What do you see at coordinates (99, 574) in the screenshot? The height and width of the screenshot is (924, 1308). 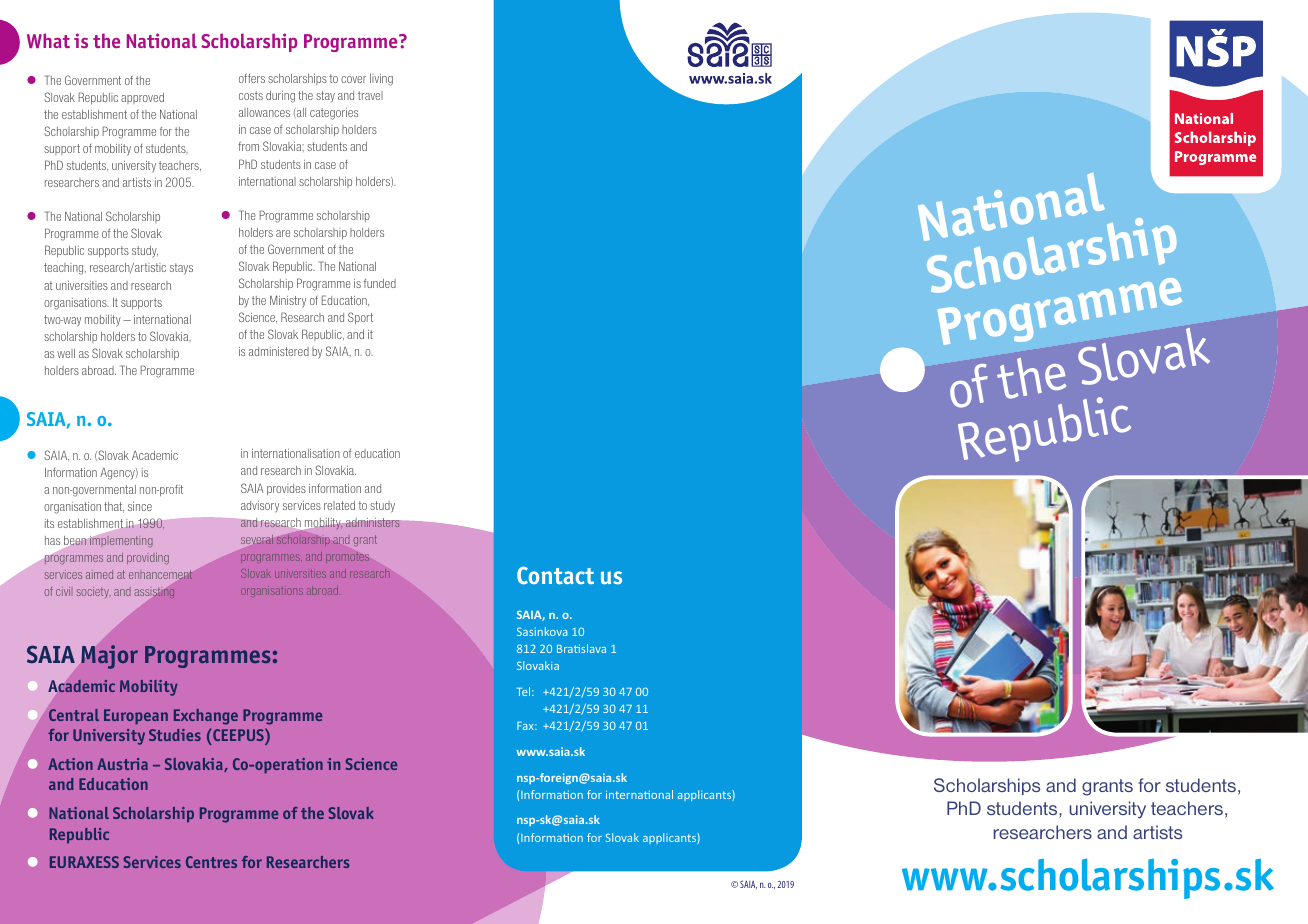 I see `aimed` at bounding box center [99, 574].
